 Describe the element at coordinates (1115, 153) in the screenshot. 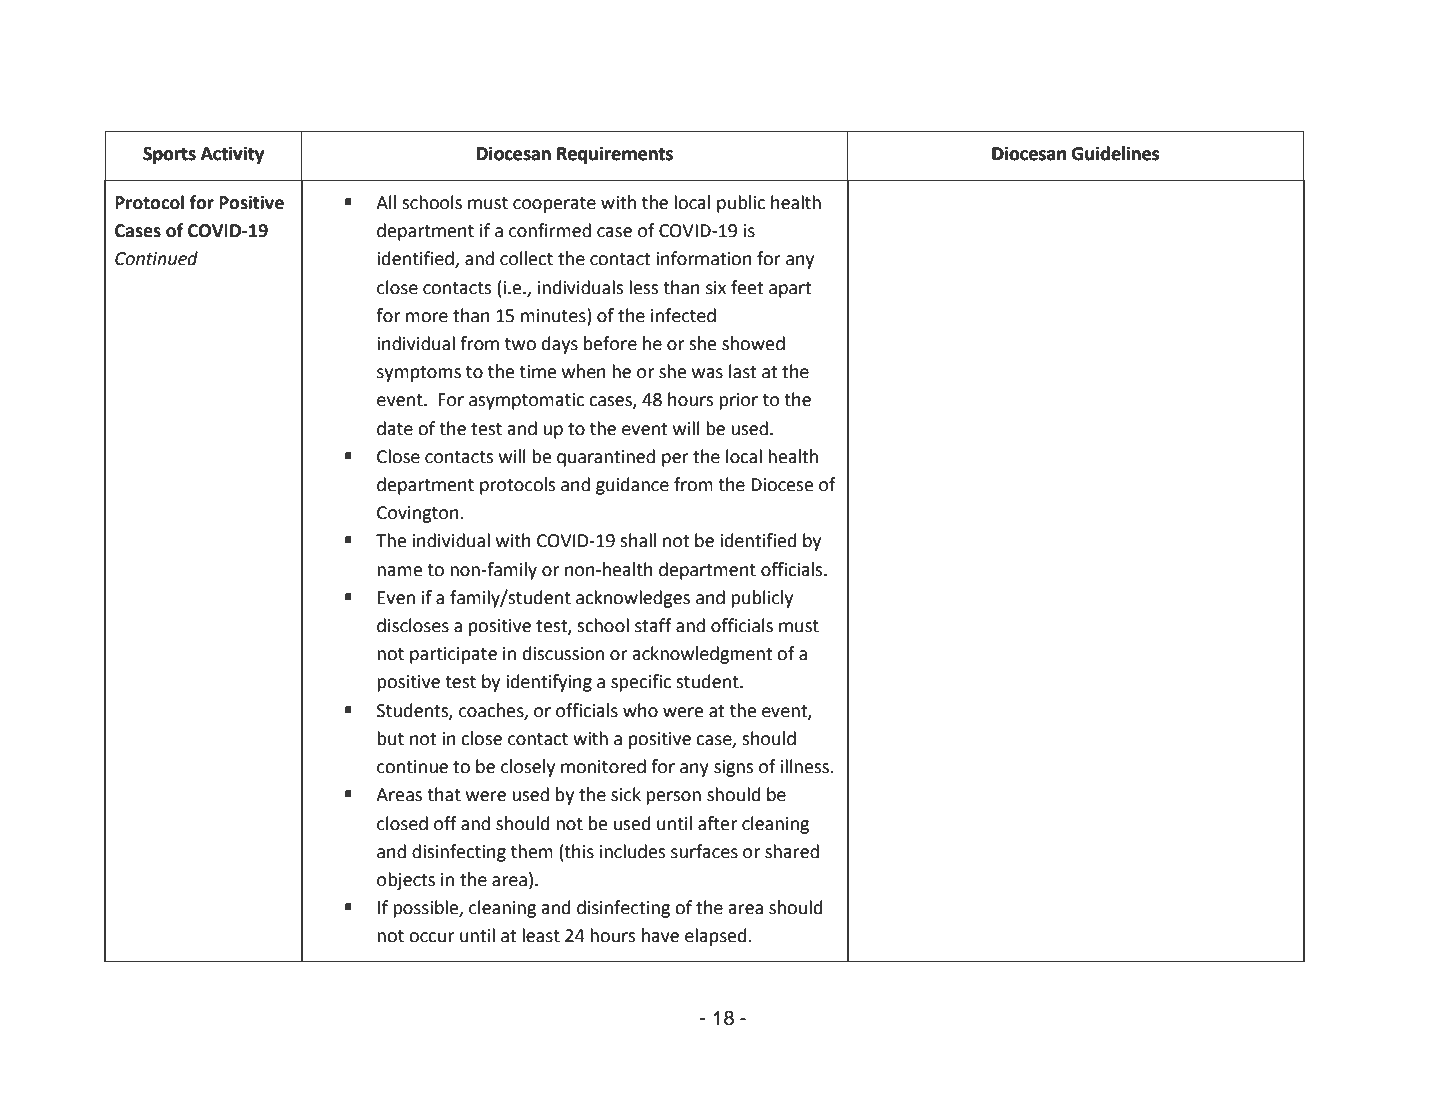

I see `Guidelines` at that location.
